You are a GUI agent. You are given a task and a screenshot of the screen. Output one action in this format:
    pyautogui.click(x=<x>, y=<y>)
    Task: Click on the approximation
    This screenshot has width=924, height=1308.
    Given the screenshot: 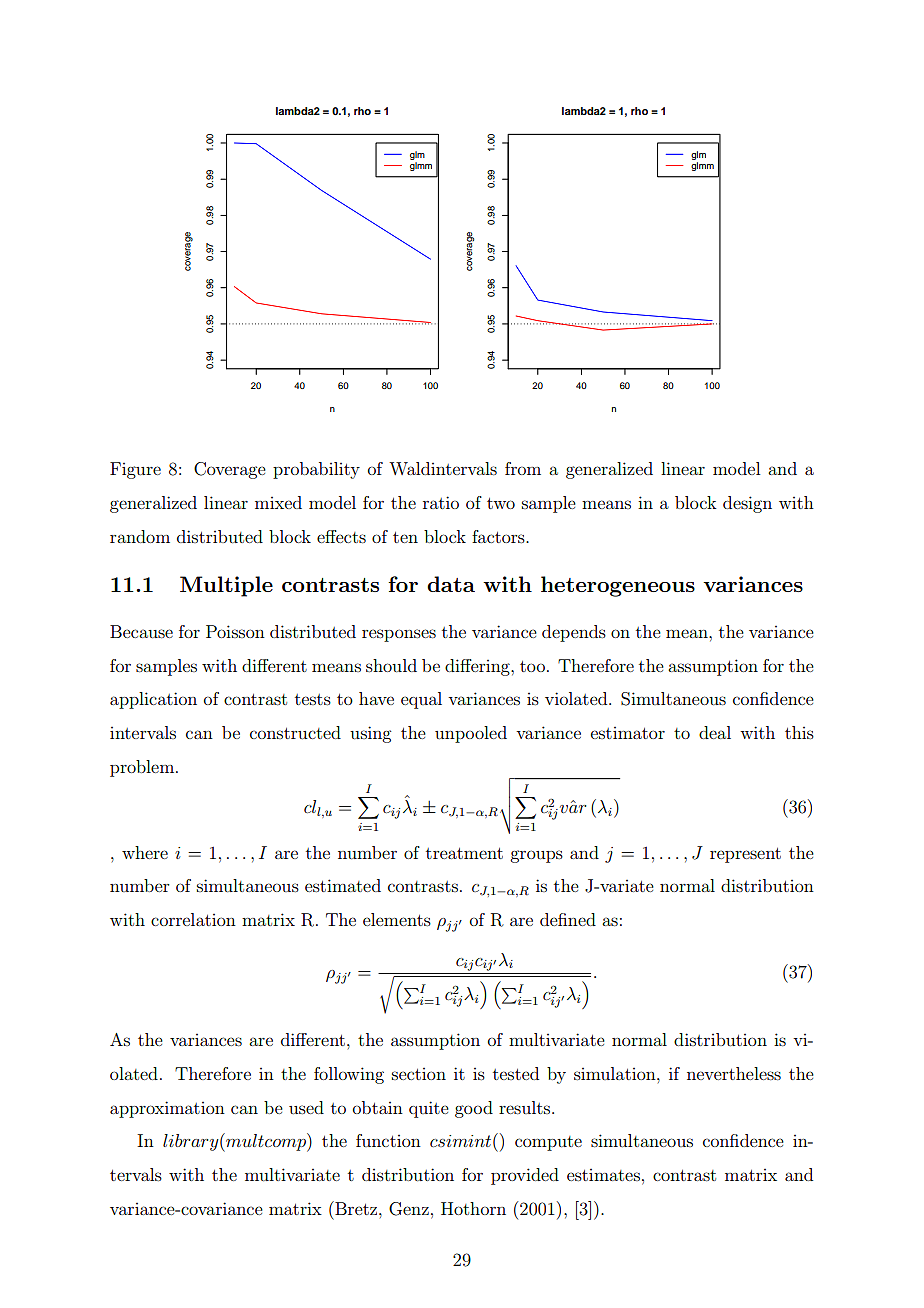 What is the action you would take?
    pyautogui.click(x=167, y=1109)
